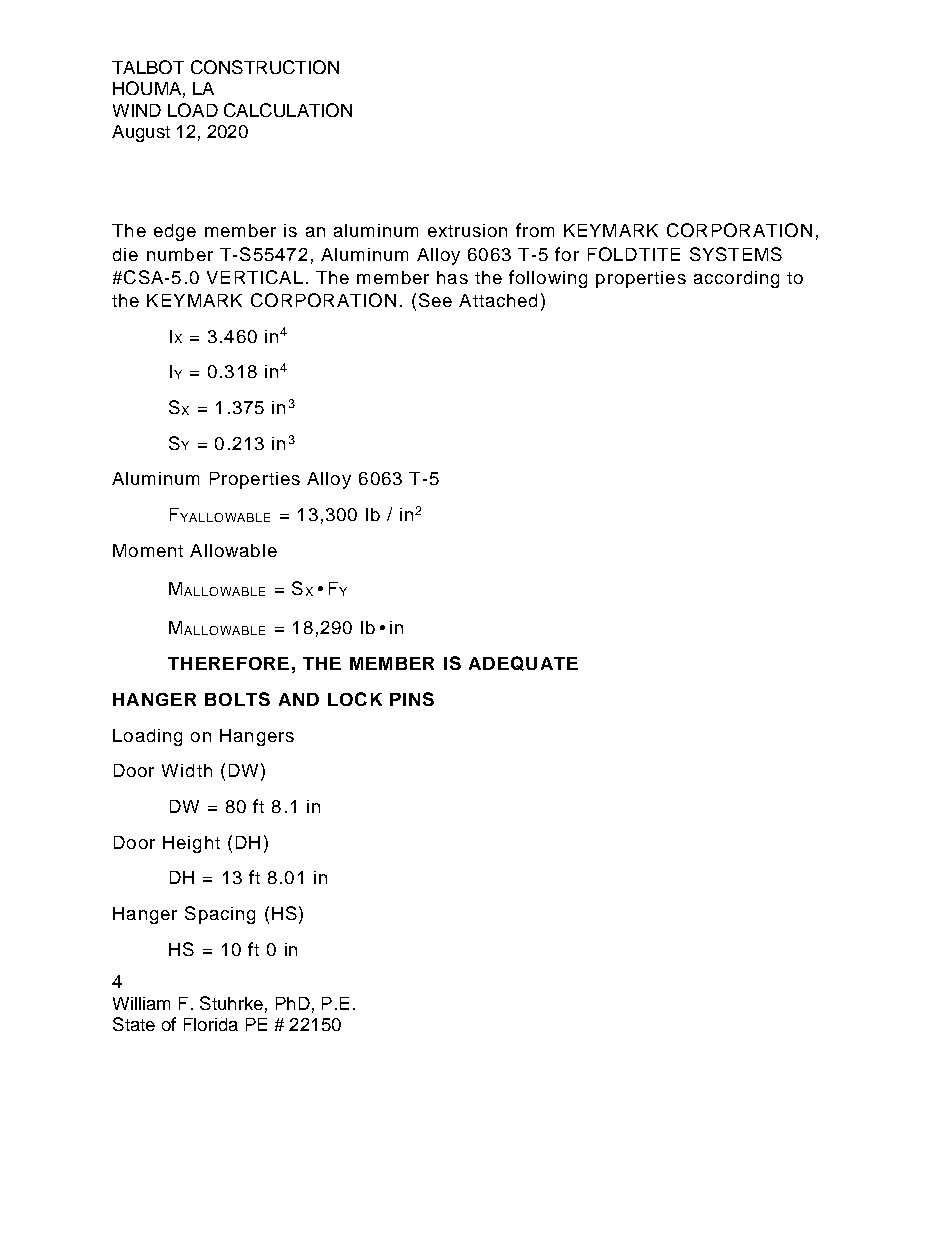  Describe the element at coordinates (211, 1024) in the screenshot. I see `Florida` at that location.
